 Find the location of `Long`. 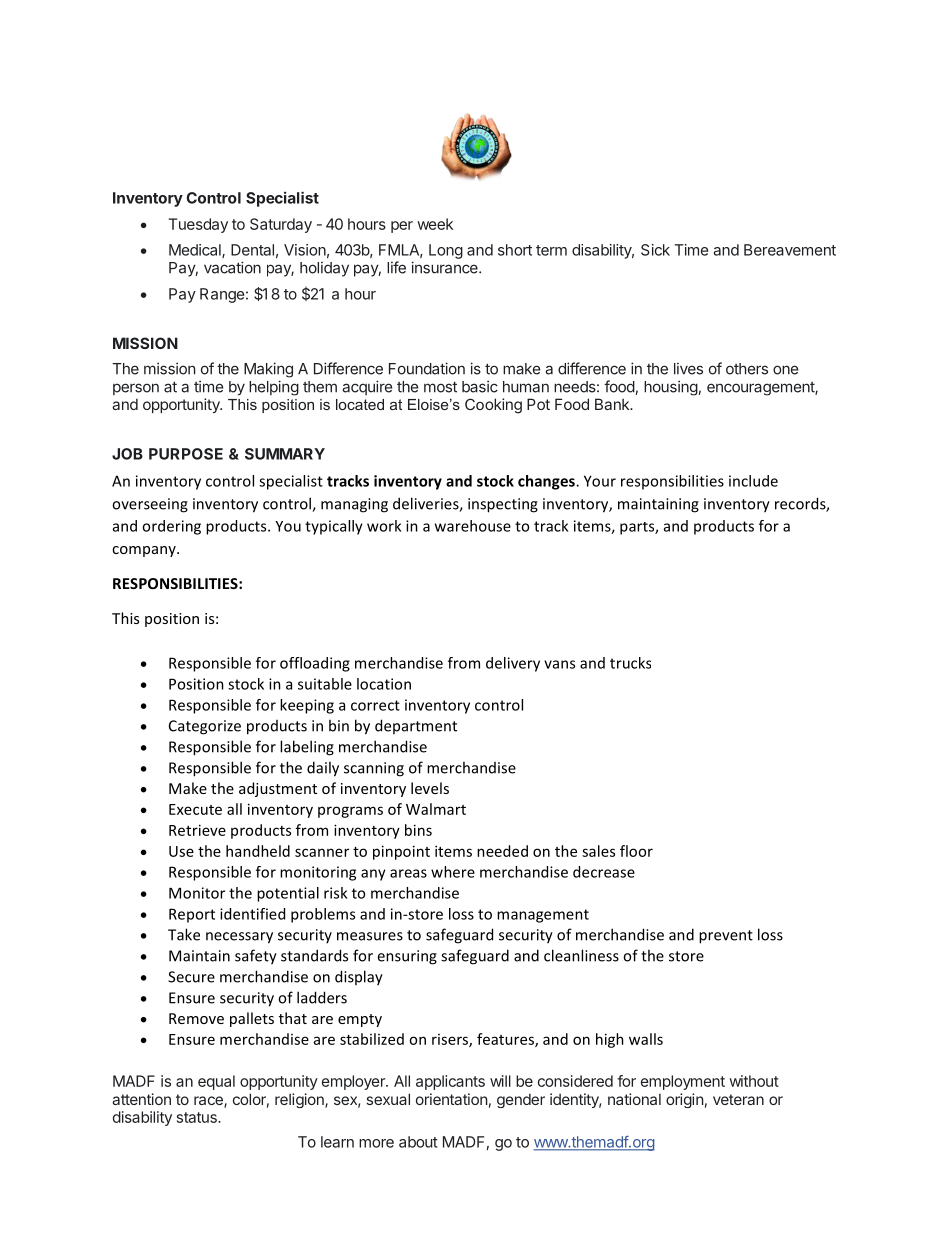

Long is located at coordinates (446, 251).
